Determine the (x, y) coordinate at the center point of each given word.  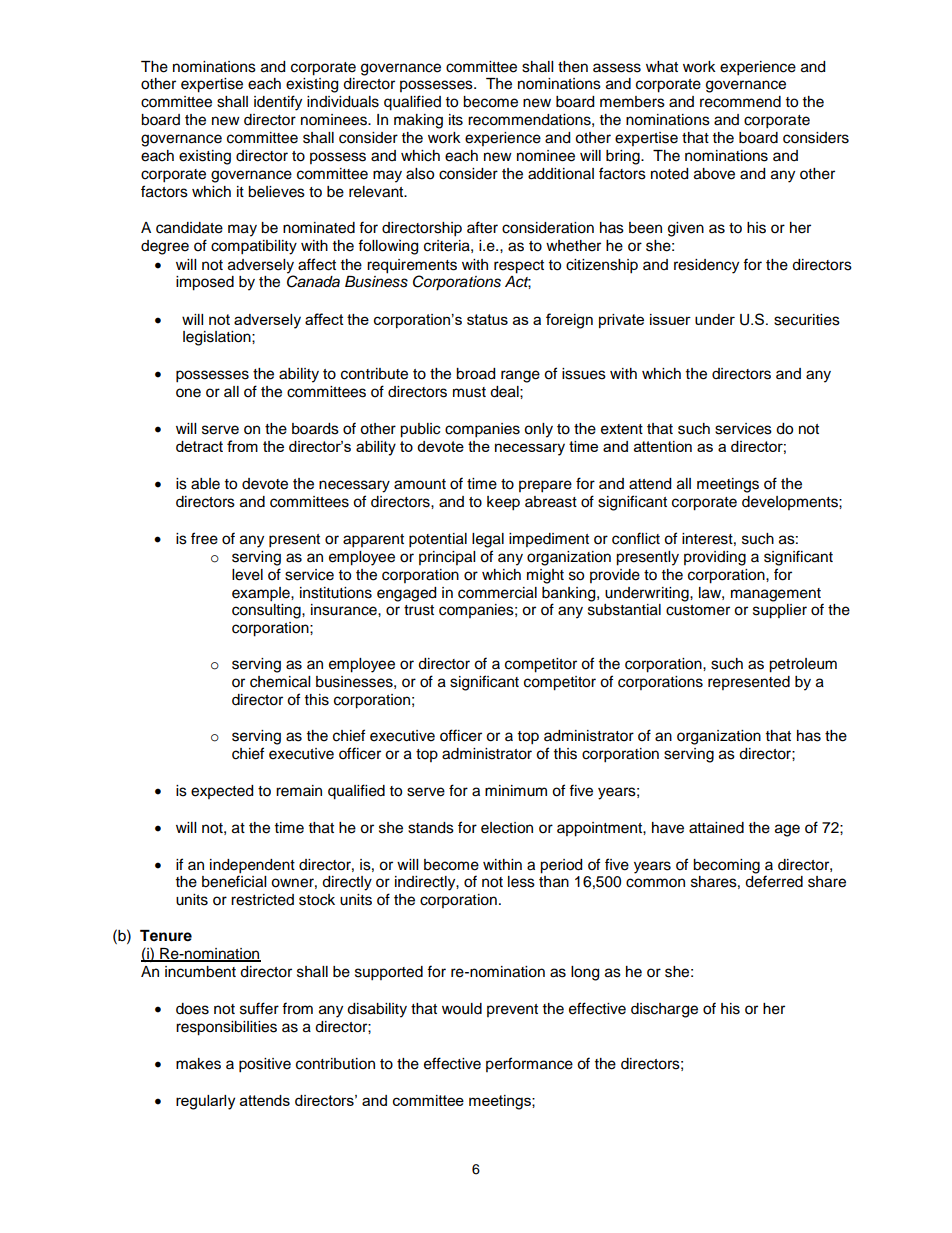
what (662, 67)
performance (529, 1064)
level (247, 575)
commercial (497, 593)
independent (252, 866)
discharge (664, 1010)
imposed (205, 283)
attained (716, 828)
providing (715, 558)
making (418, 121)
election (507, 828)
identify (278, 103)
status (487, 319)
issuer (670, 319)
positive (265, 1065)
